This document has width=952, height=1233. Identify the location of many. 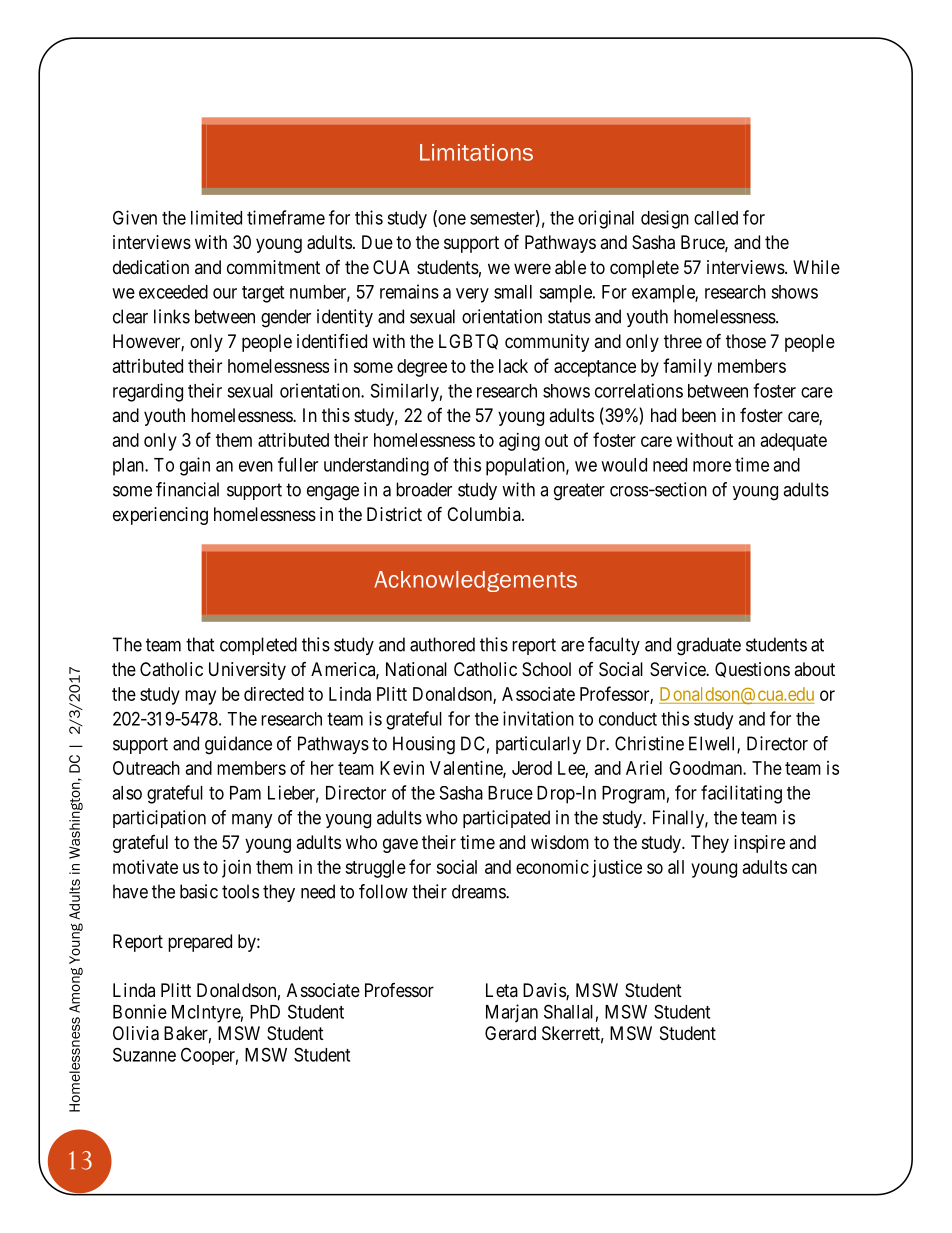
(252, 821).
